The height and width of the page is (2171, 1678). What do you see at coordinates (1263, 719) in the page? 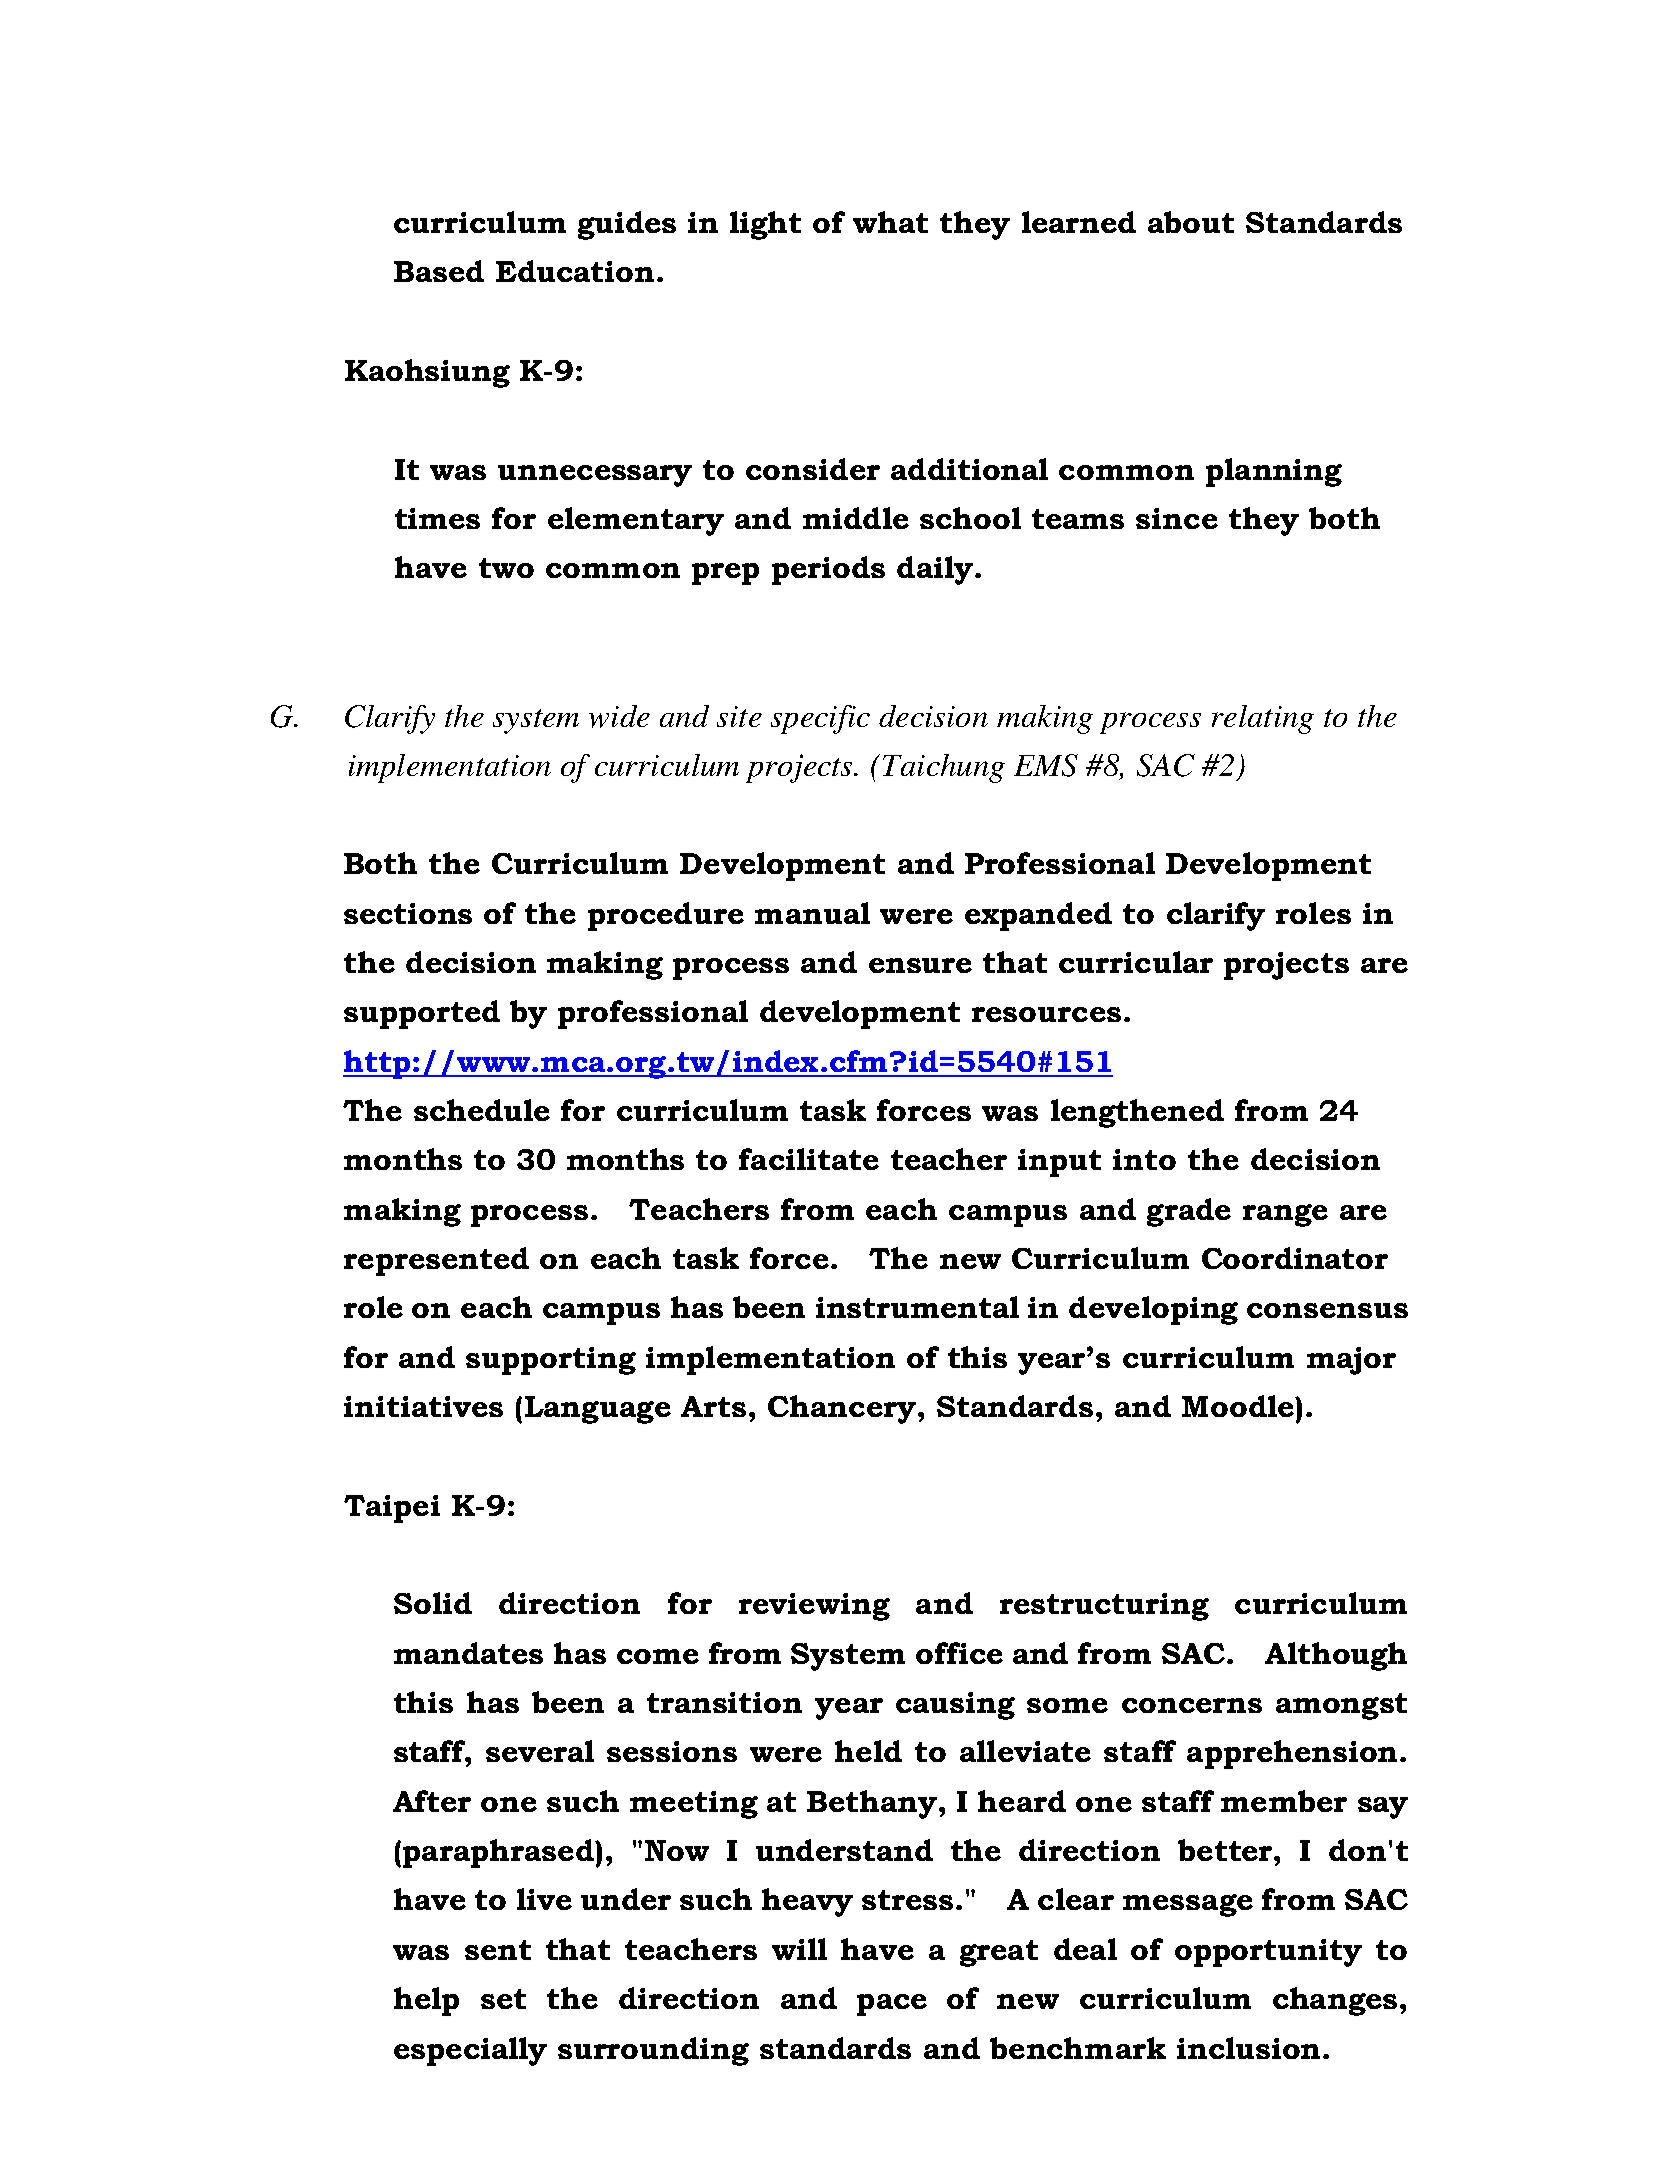
I see `relating` at bounding box center [1263, 719].
